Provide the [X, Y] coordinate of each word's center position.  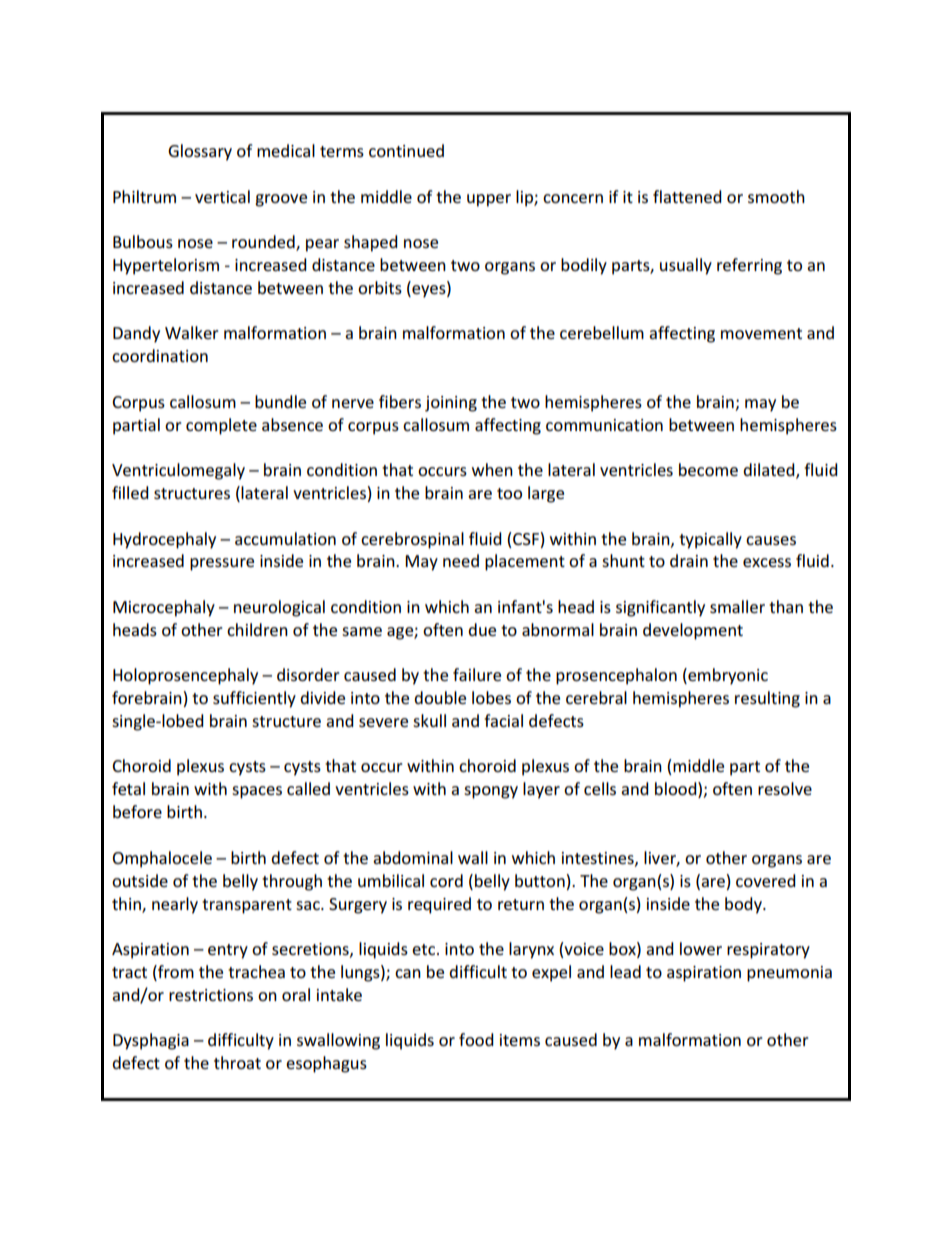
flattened [687, 196]
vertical [222, 196]
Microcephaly [164, 608]
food [476, 1039]
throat [237, 1062]
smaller [737, 606]
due [482, 629]
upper [489, 200]
